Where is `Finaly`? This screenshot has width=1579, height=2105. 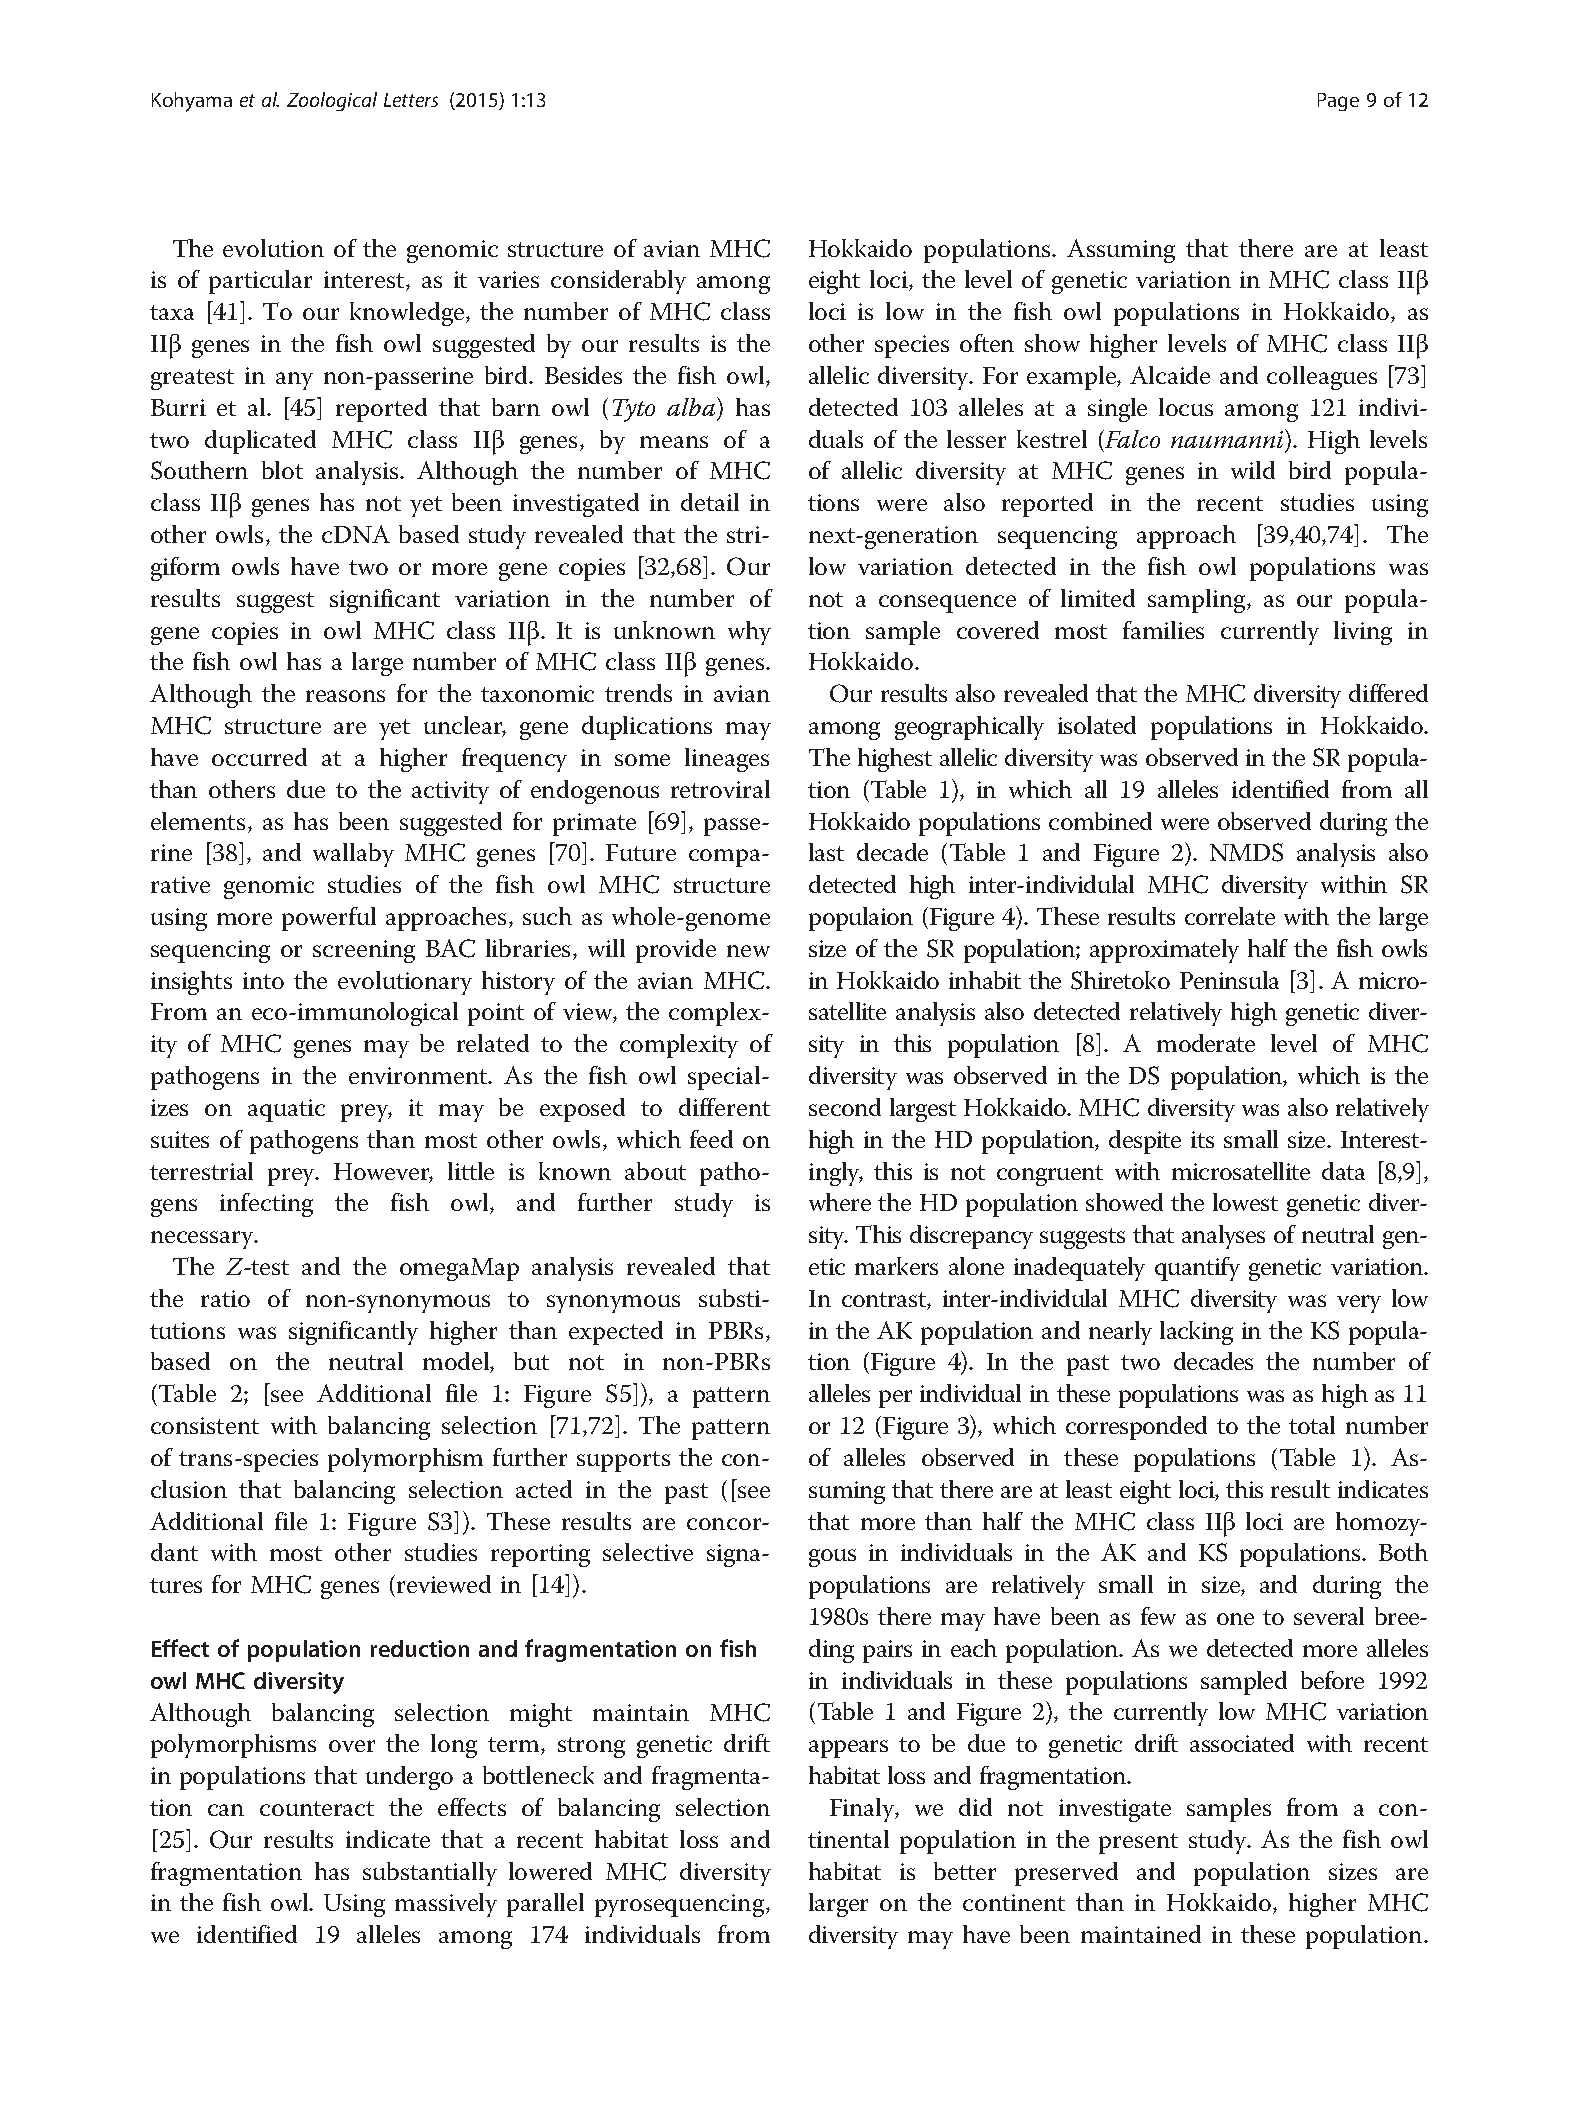 Finaly is located at coordinates (863, 1810).
